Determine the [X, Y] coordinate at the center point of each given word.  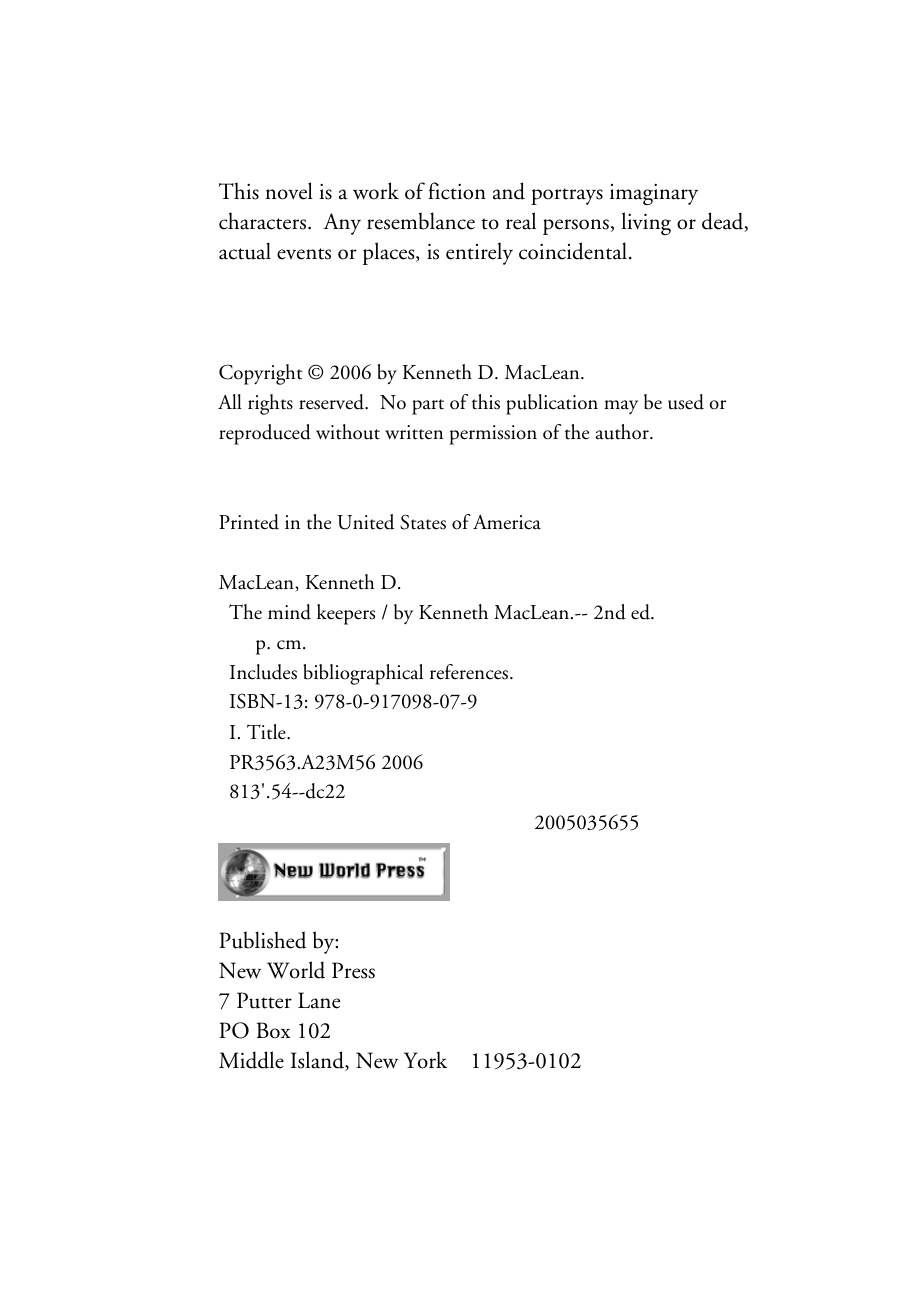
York [425, 1060]
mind [289, 612]
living [646, 223]
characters [264, 221]
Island [318, 1061]
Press [353, 970]
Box [273, 1030]
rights [270, 404]
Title [267, 732]
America [507, 522]
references [470, 672]
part [428, 407]
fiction [457, 191]
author [623, 432]
